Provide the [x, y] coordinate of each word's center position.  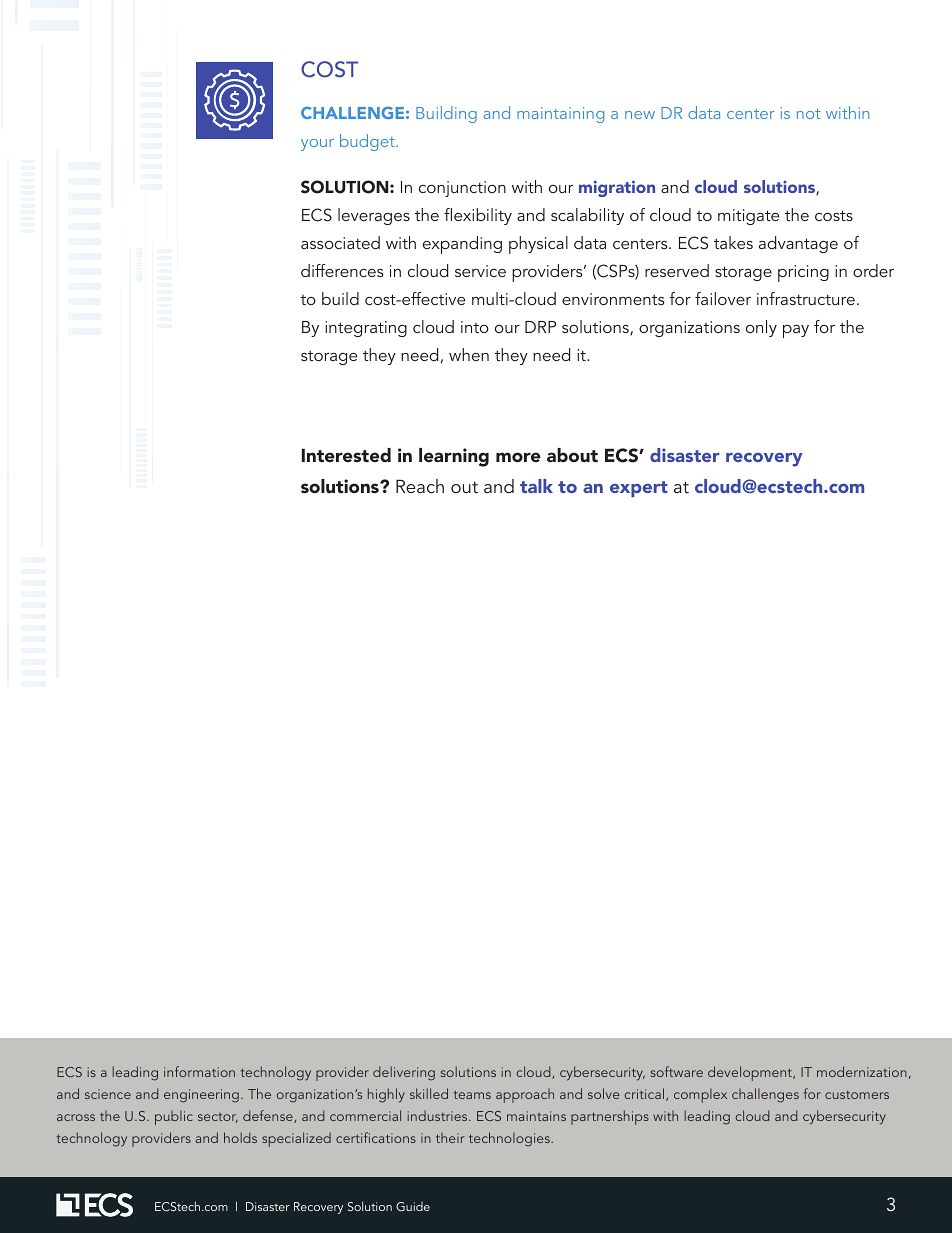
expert [639, 489]
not [808, 114]
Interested [346, 455]
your [317, 145]
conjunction [462, 189]
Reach [420, 486]
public [174, 1117]
